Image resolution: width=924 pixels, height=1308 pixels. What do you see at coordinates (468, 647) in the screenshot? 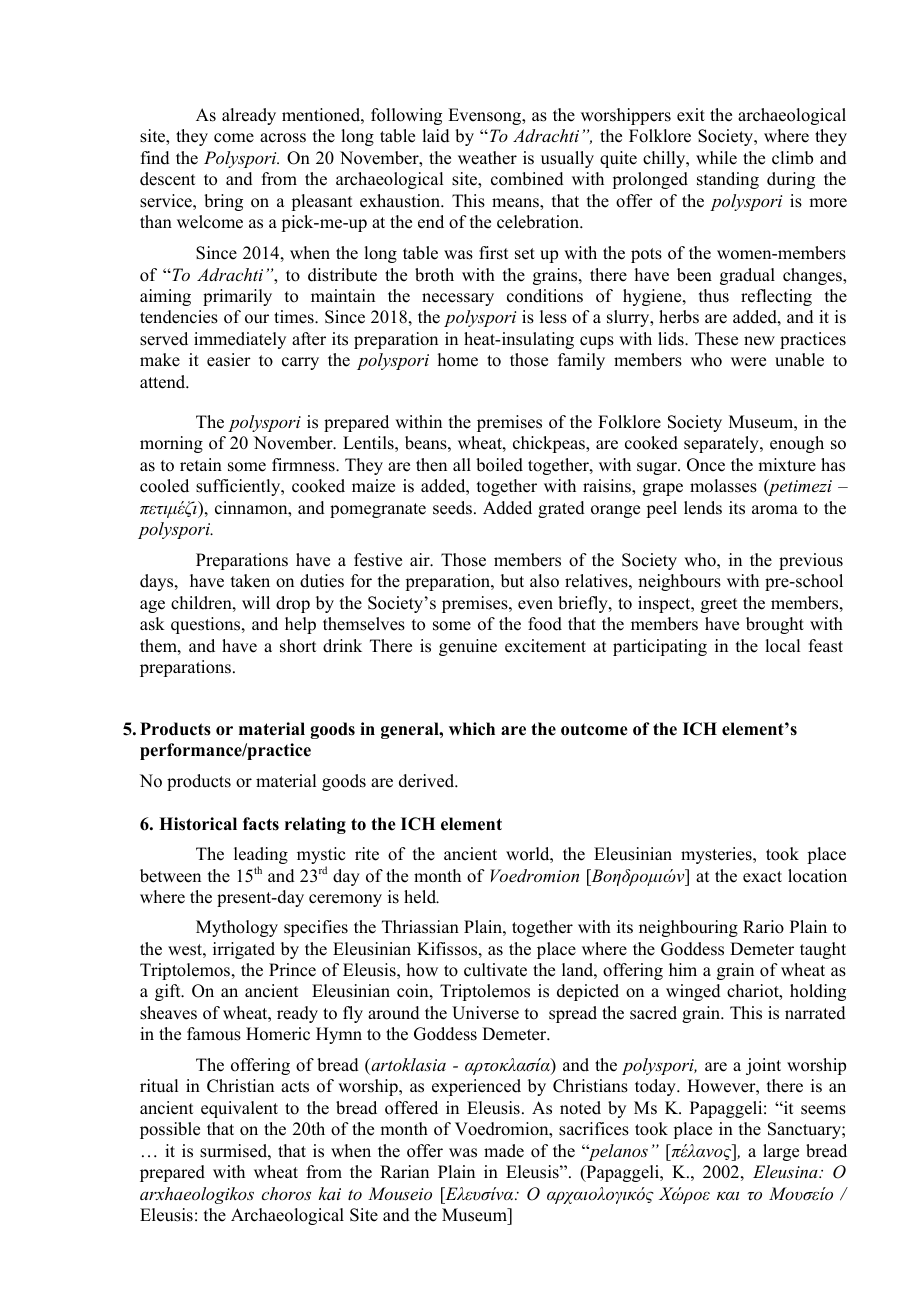
I see `genuine` at bounding box center [468, 647].
